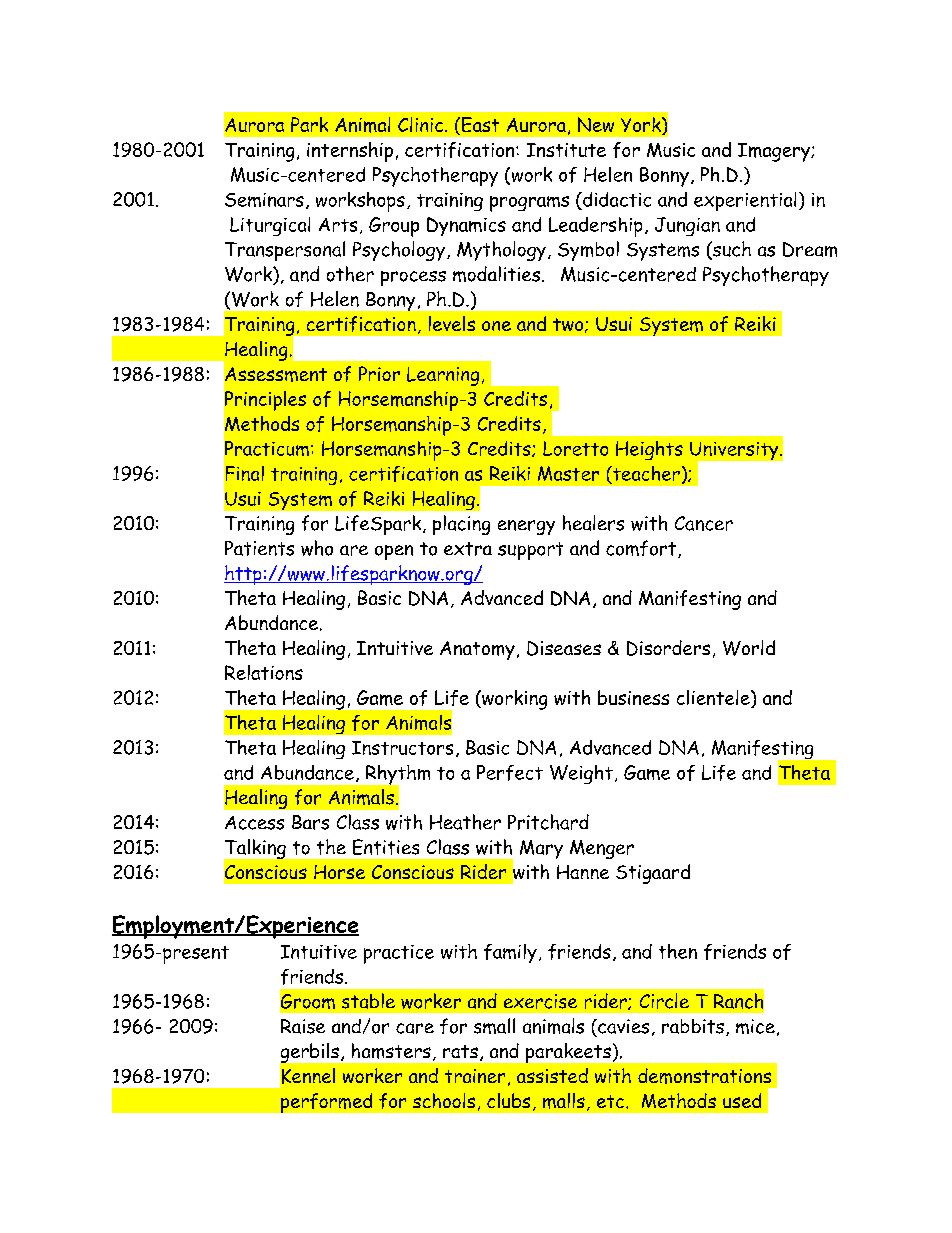  What do you see at coordinates (745, 201) in the document?
I see `experiential` at bounding box center [745, 201].
